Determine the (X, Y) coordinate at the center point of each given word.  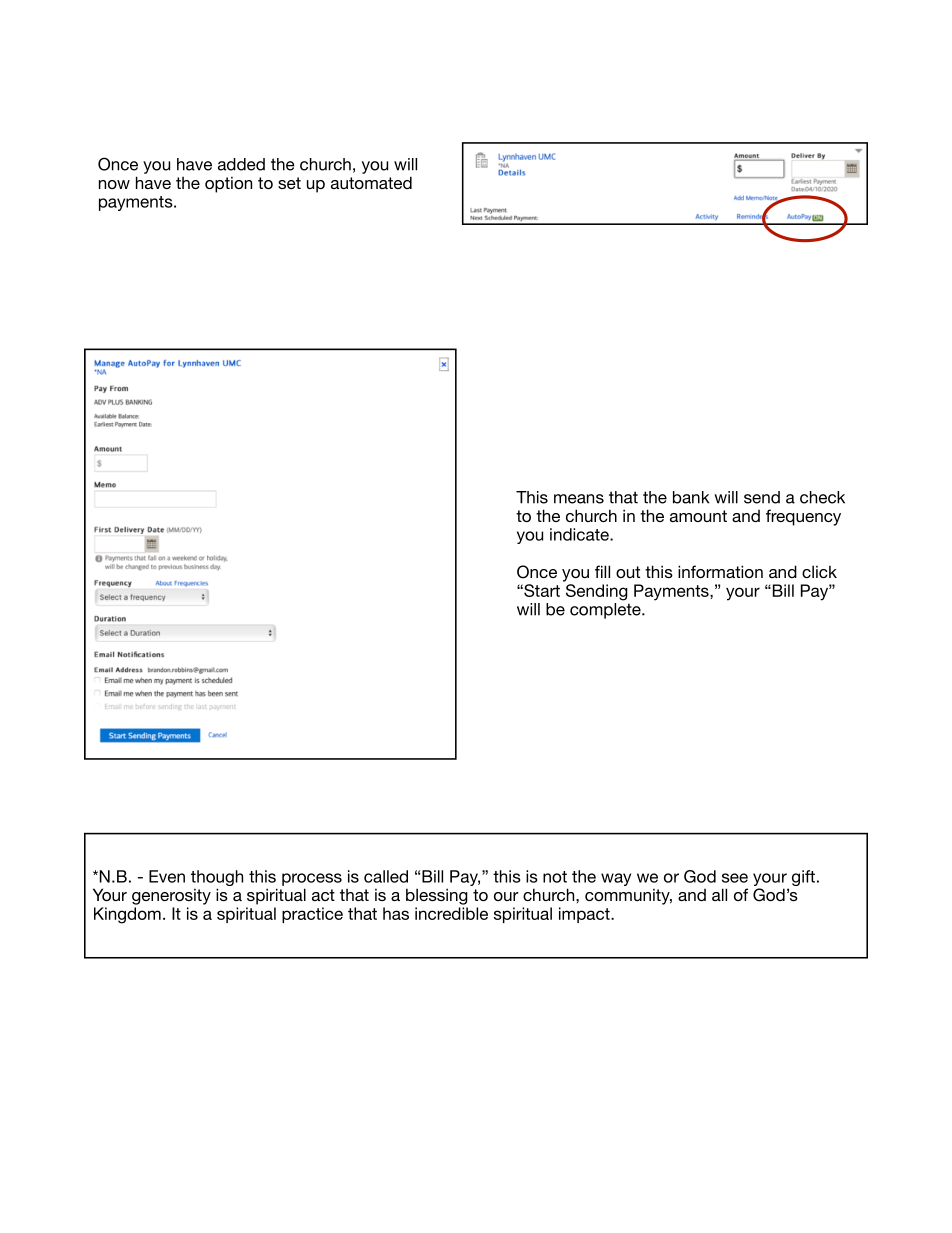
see (735, 878)
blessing (437, 896)
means (579, 499)
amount (698, 516)
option (228, 185)
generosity (171, 897)
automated (371, 182)
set (289, 183)
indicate (580, 534)
